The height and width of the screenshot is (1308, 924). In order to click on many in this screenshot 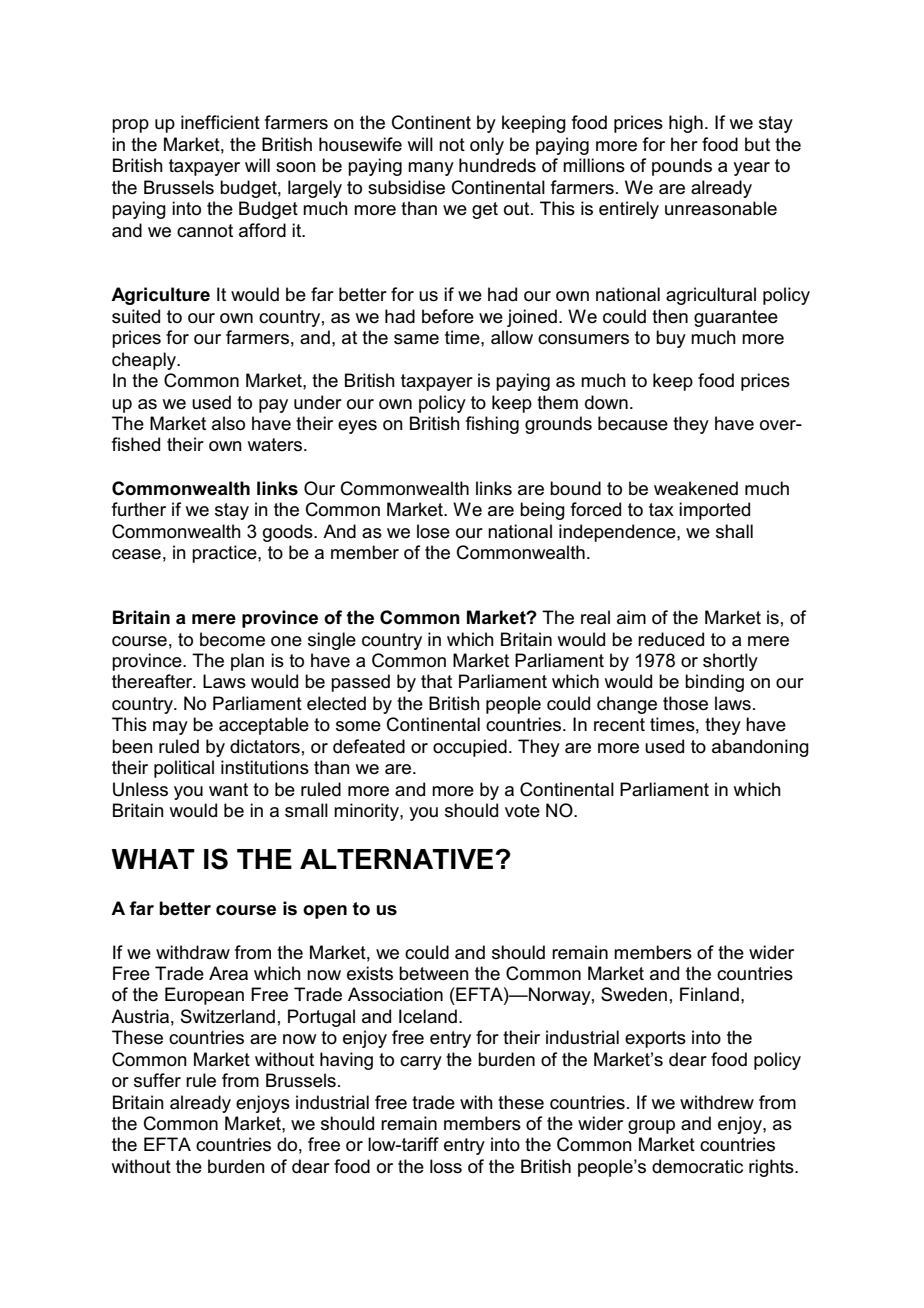, I will do `click(431, 169)`.
